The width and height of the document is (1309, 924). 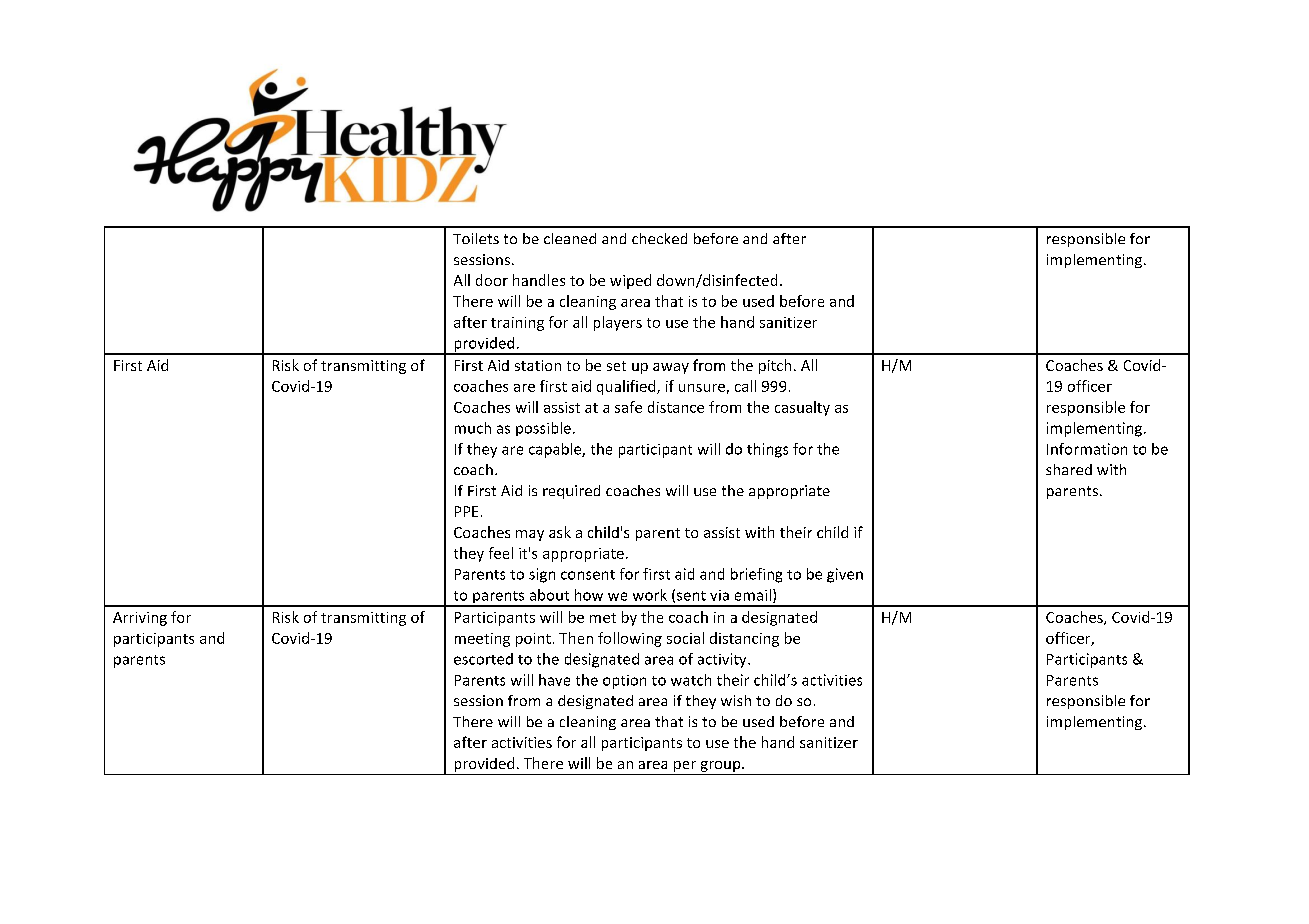 What do you see at coordinates (659, 238) in the document?
I see `checked` at bounding box center [659, 238].
